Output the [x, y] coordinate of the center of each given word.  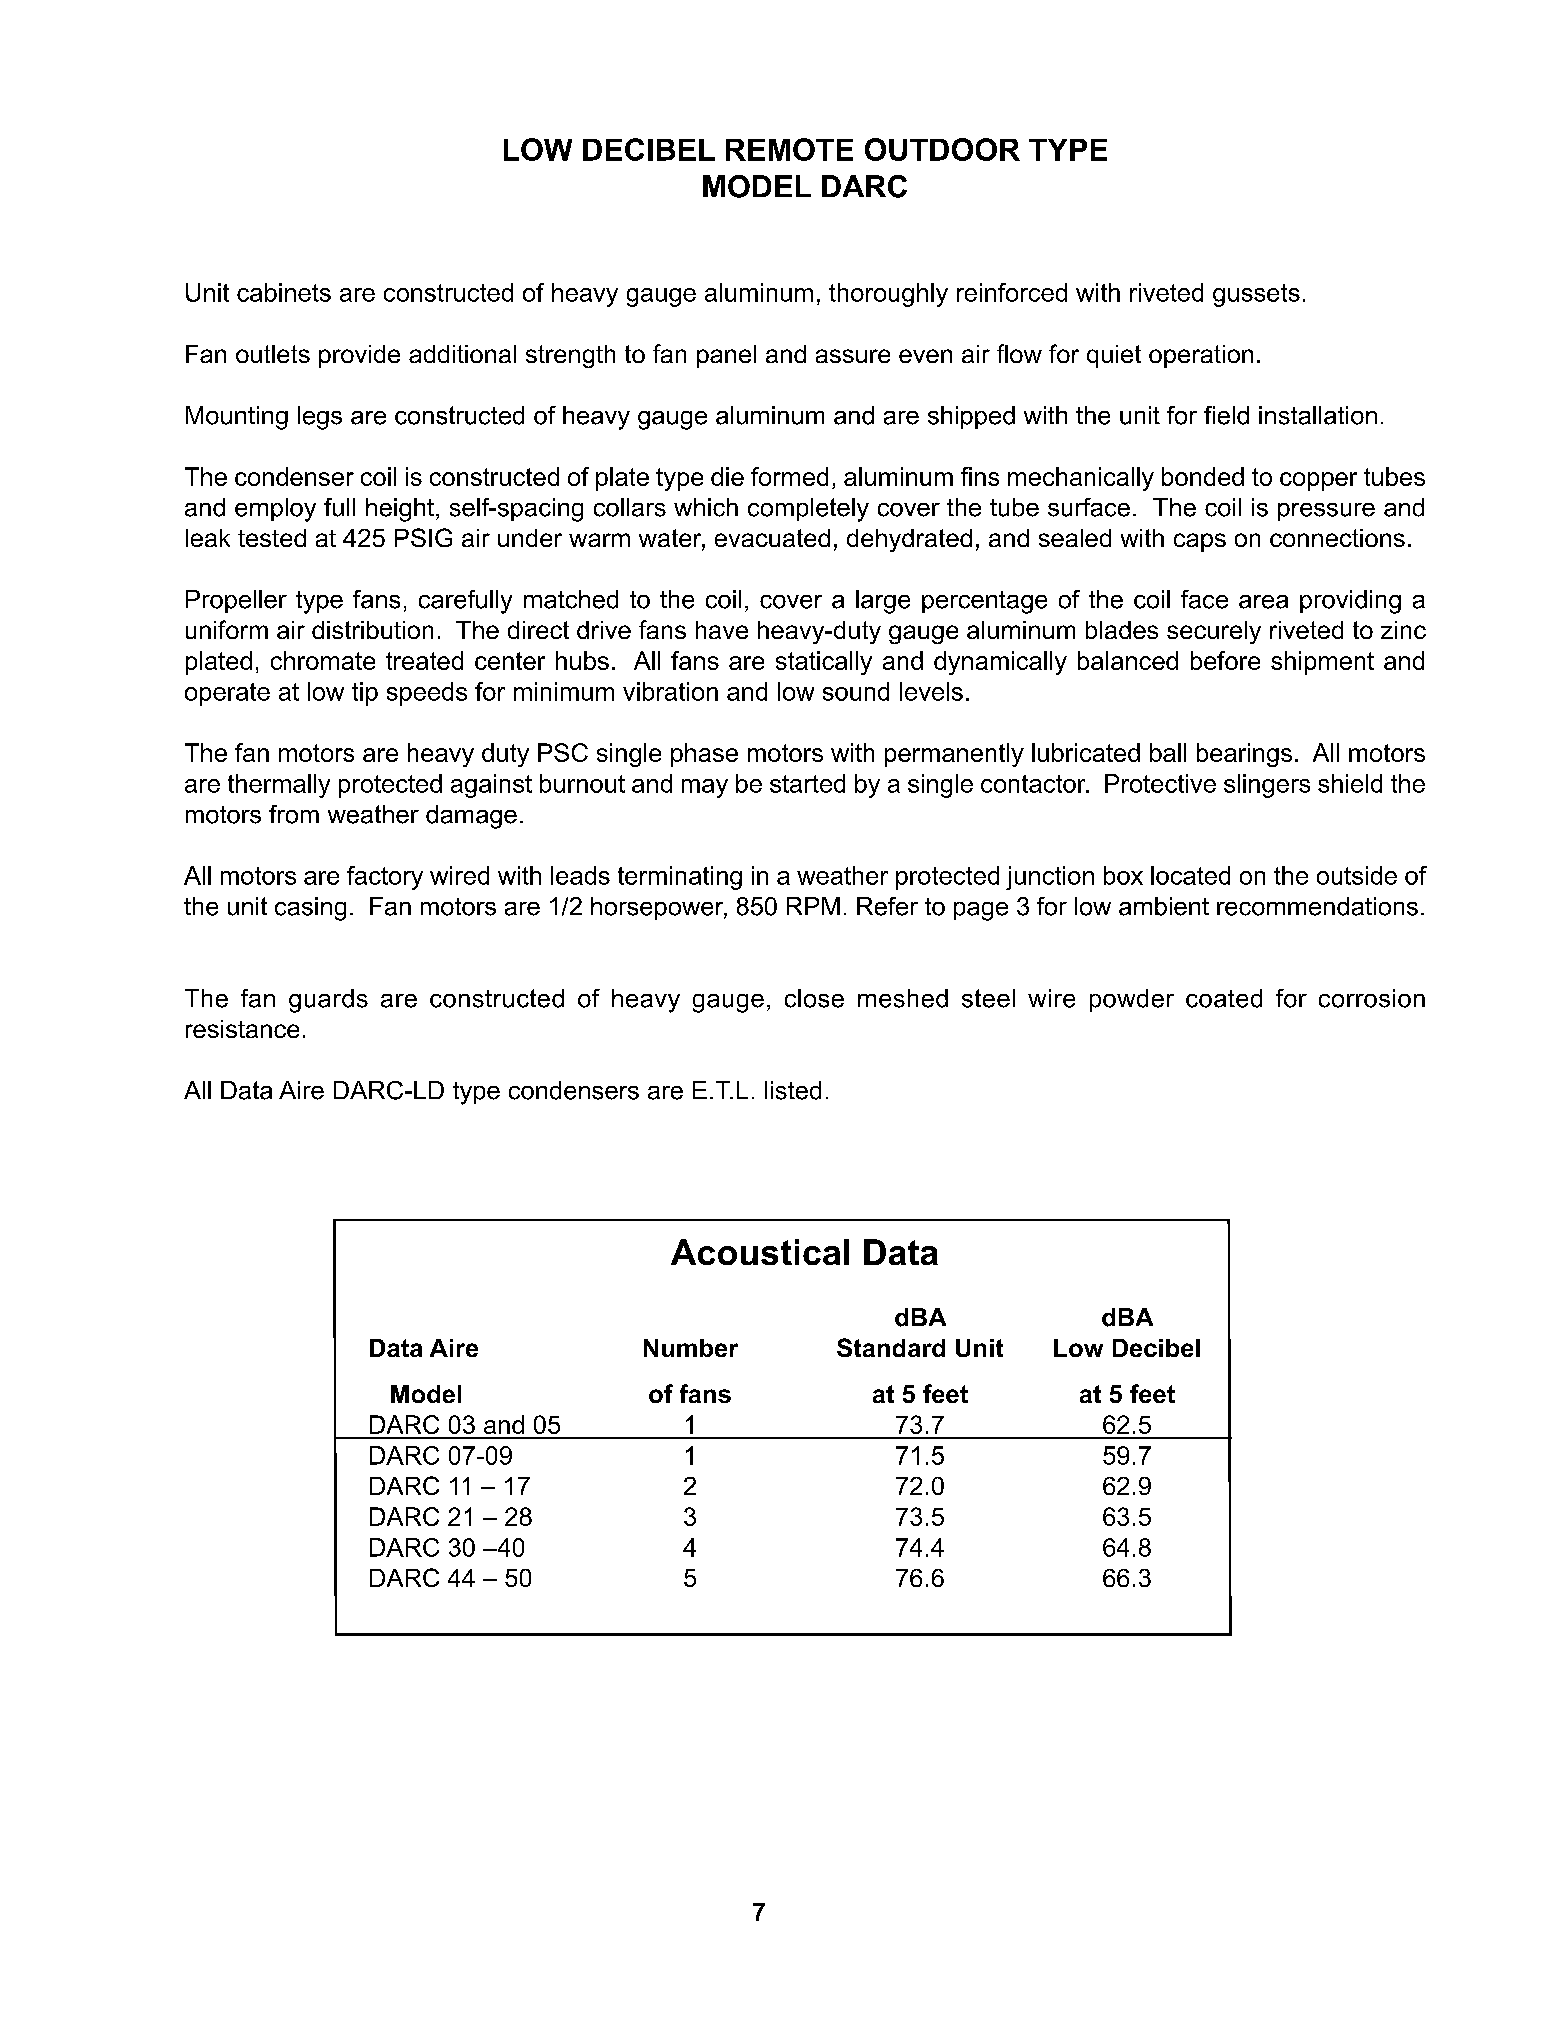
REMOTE [789, 149]
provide [359, 356]
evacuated [772, 538]
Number [691, 1348]
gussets [1256, 295]
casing [310, 909]
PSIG [423, 537]
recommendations [1317, 906]
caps [1200, 542]
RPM [813, 906]
